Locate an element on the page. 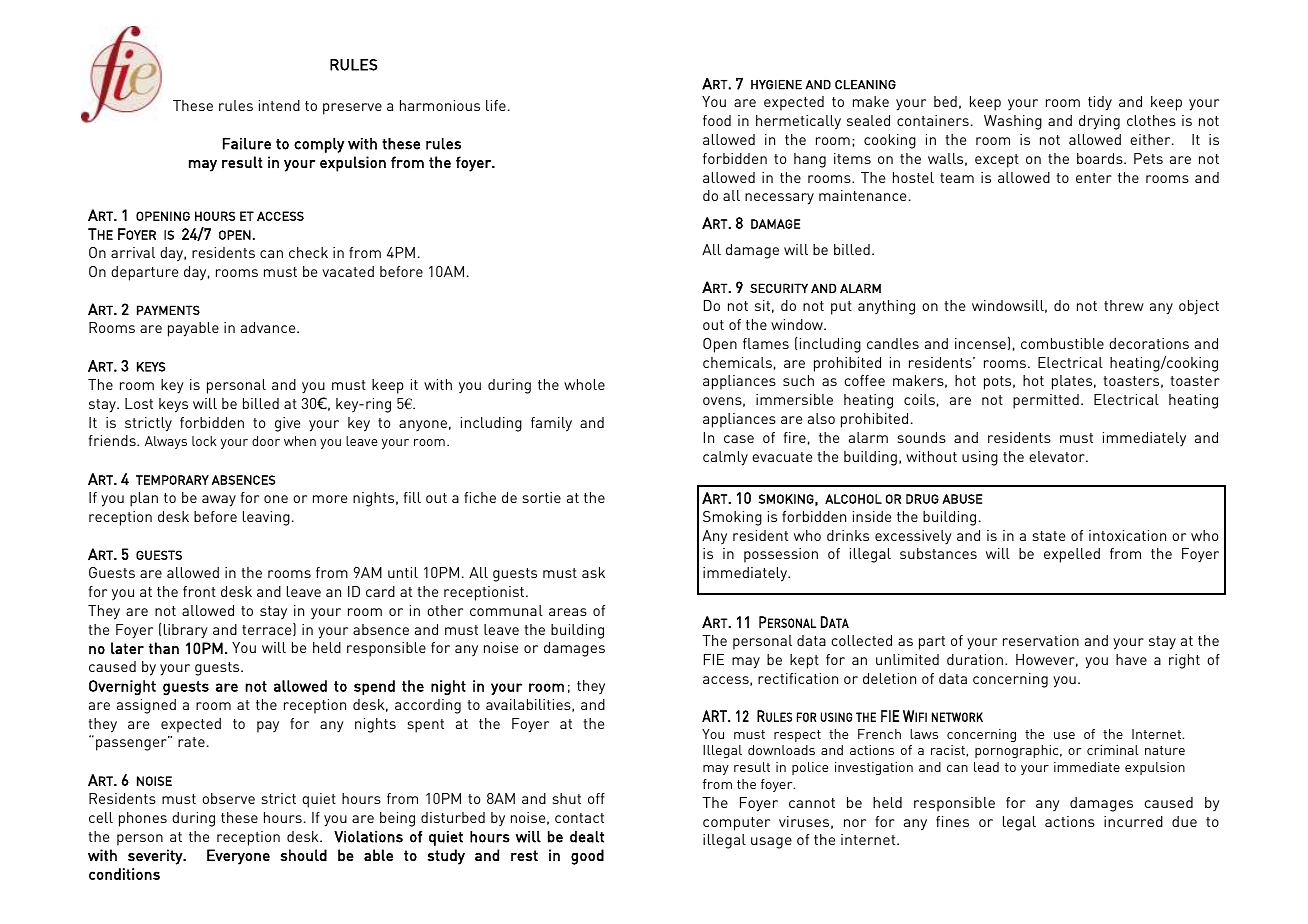 Image resolution: width=1308 pixels, height=924 pixels. tidy is located at coordinates (1100, 103).
